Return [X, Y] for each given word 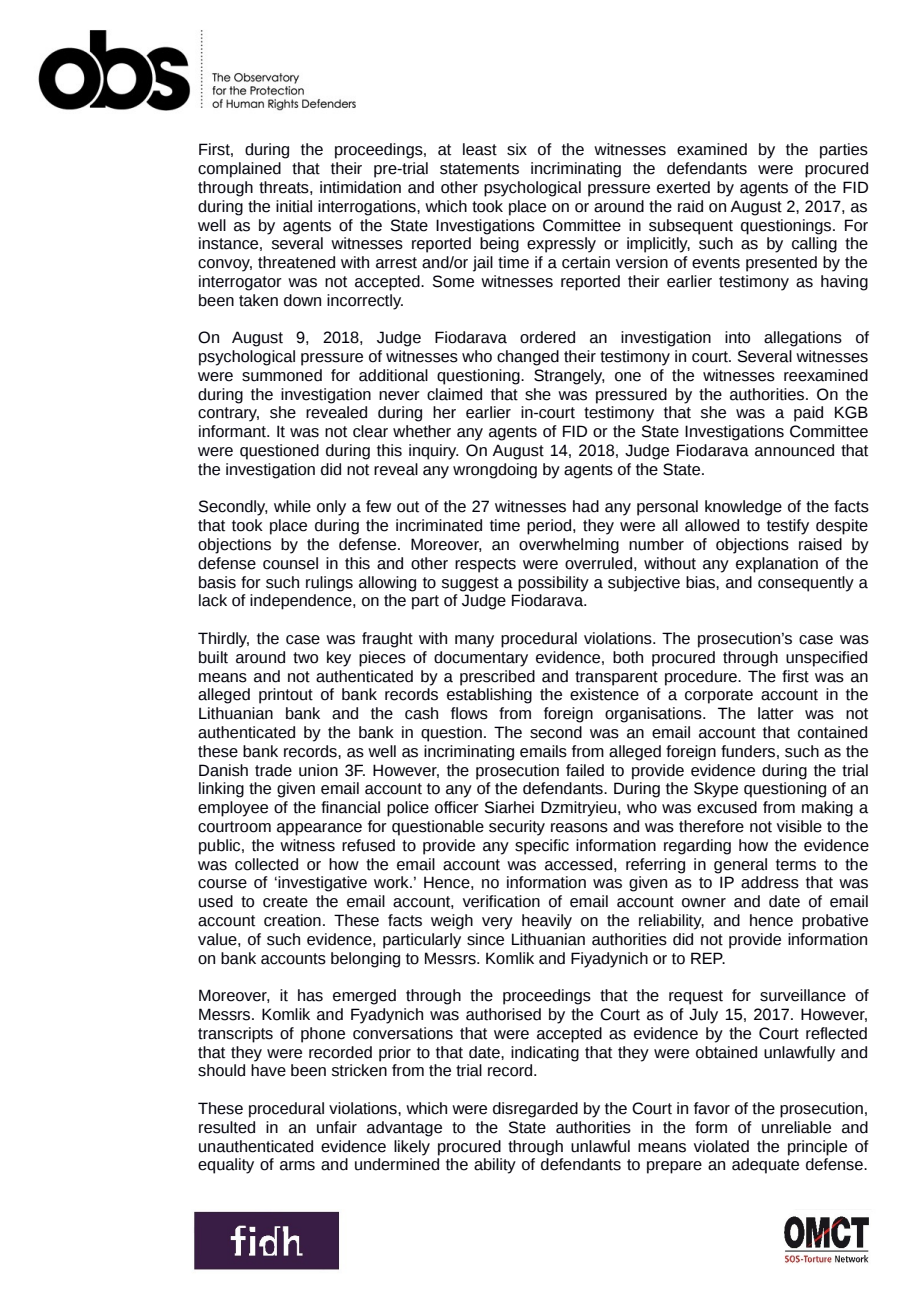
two [305, 658]
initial [294, 206]
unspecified [826, 659]
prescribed [497, 678]
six [517, 149]
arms [297, 1166]
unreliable [796, 1127]
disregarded [535, 1110]
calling [814, 245]
